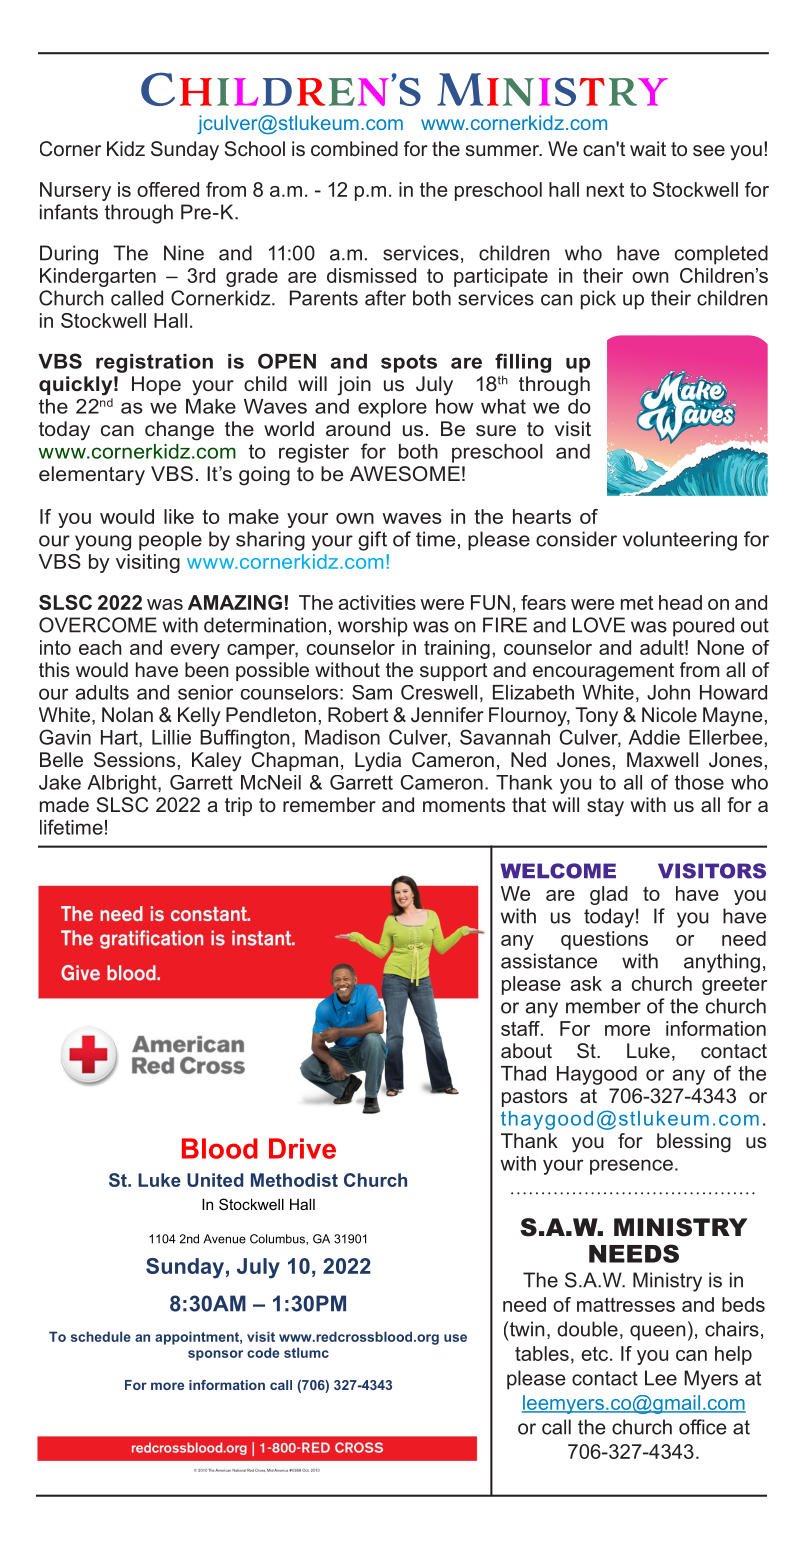 The width and height of the document is (809, 1545). I want to click on combined, so click(354, 148).
